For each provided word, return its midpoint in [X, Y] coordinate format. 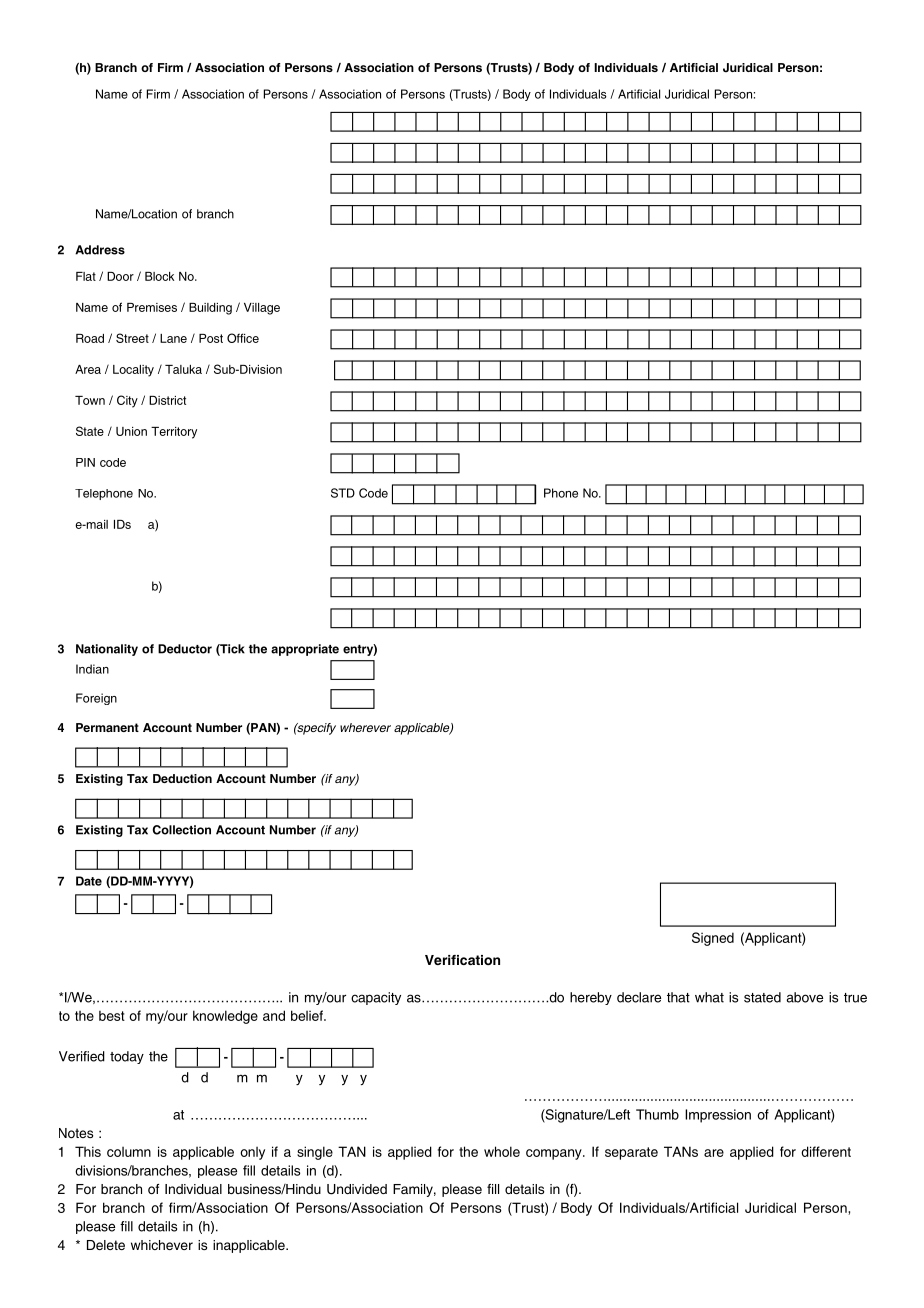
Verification [462, 960]
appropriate [305, 650]
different [826, 1151]
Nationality [107, 650]
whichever [162, 1245]
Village [262, 309]
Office [243, 338]
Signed [713, 939]
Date [89, 881]
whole [502, 1151]
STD [343, 493]
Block [159, 276]
